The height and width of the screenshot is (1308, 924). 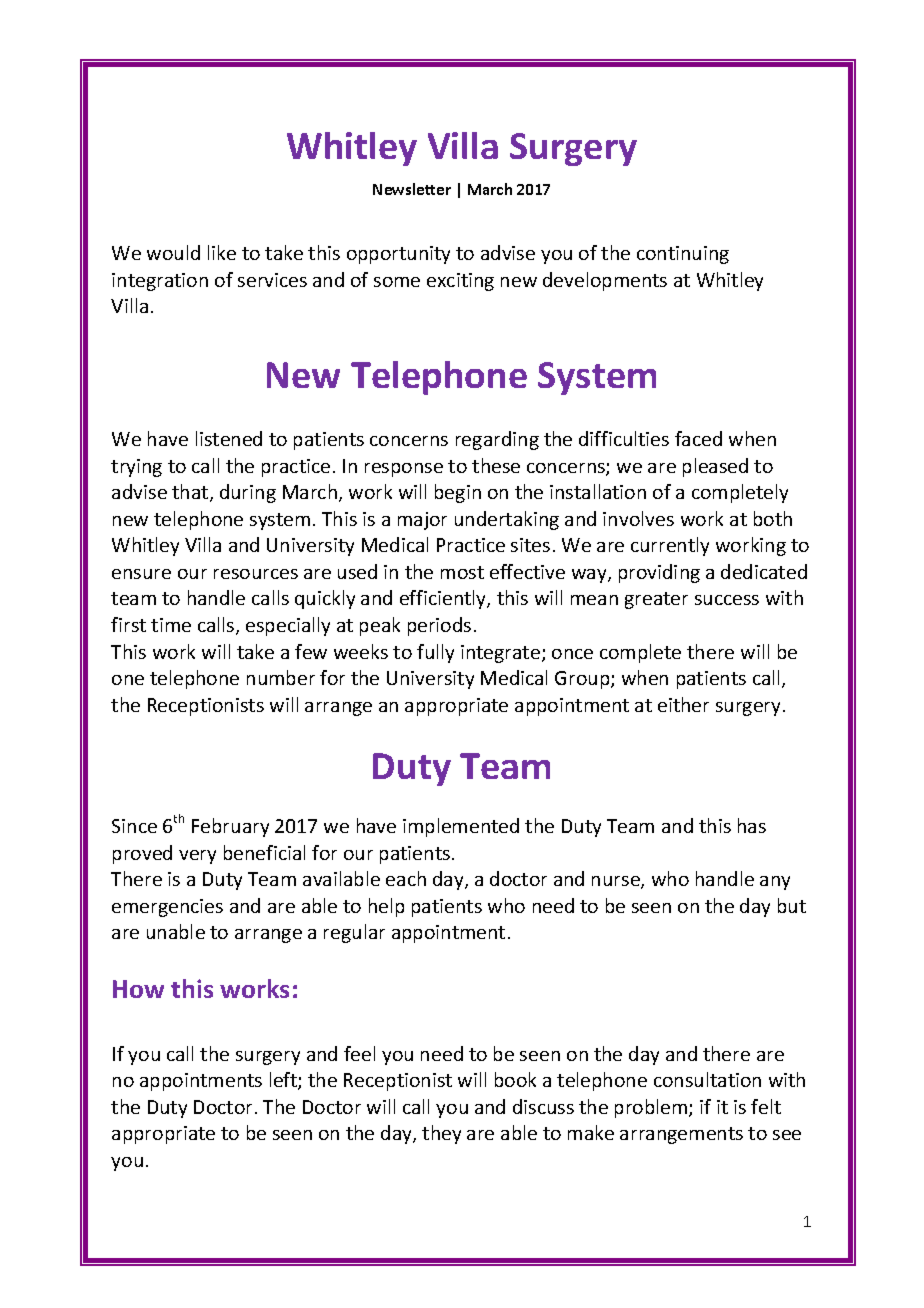 I want to click on they, so click(x=441, y=1134).
